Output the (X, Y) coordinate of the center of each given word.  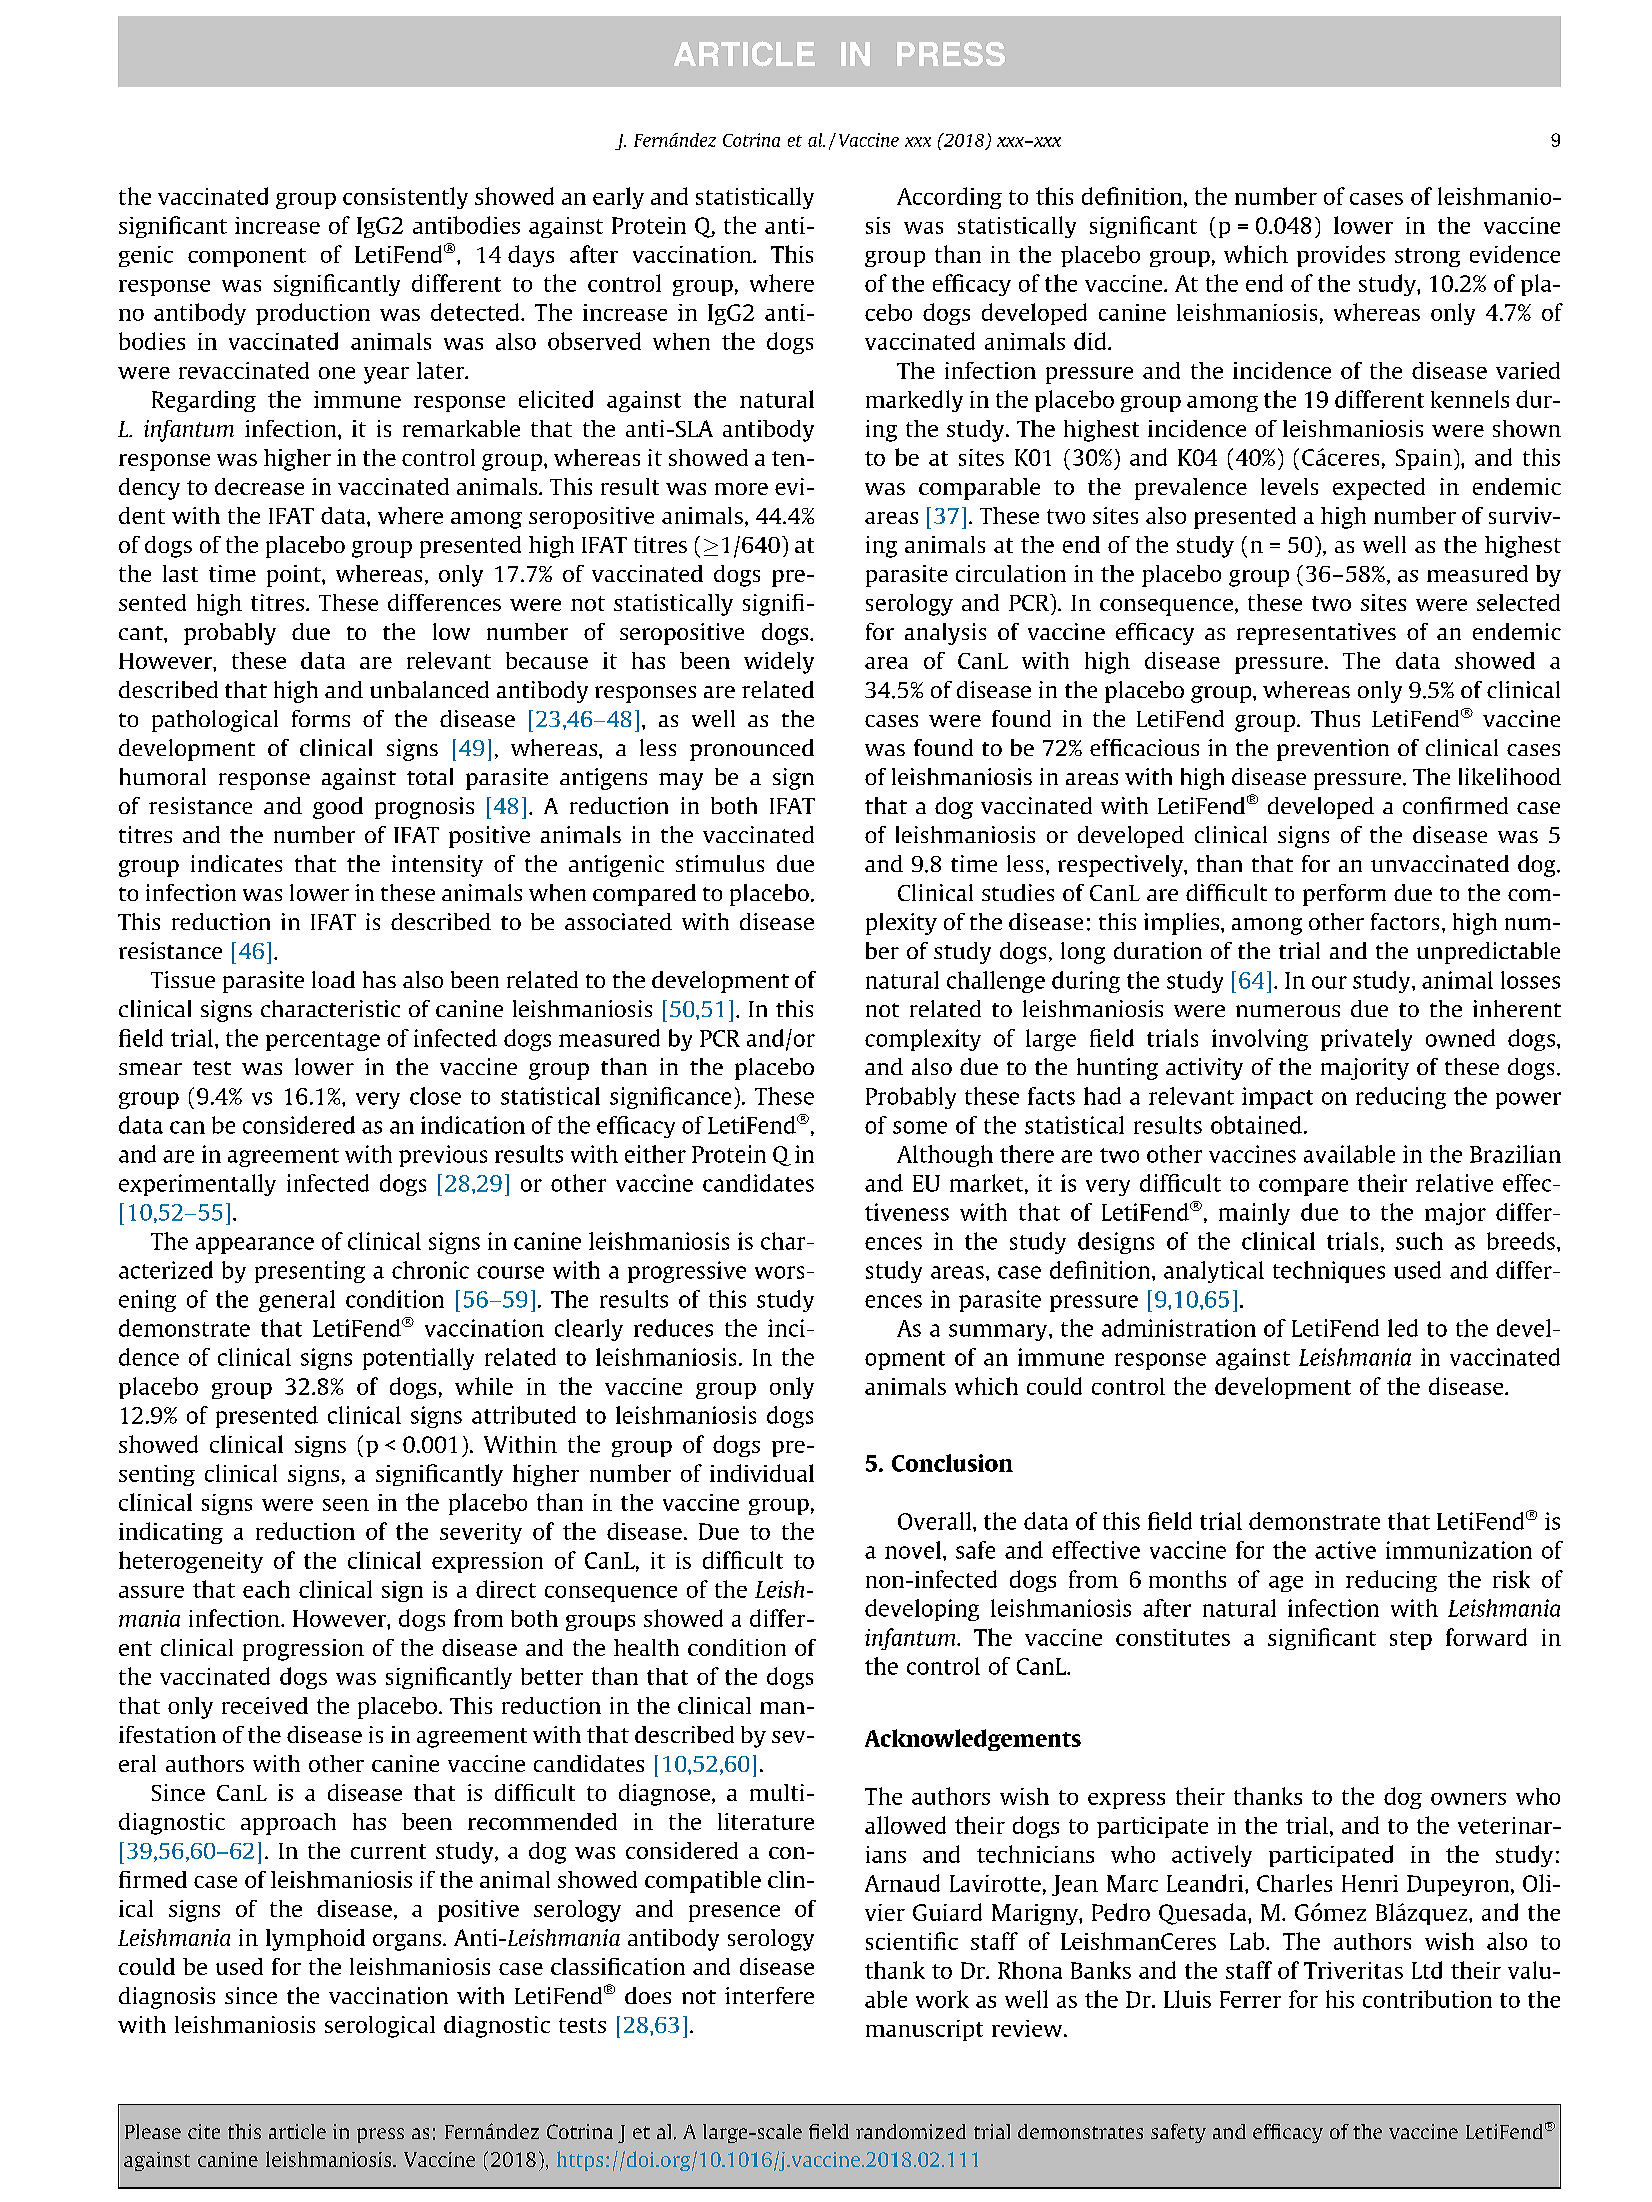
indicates (236, 863)
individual (762, 1473)
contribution (1427, 1999)
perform (1344, 895)
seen (346, 1505)
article (297, 2131)
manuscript (924, 2030)
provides (1341, 256)
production (313, 314)
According (949, 198)
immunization (1459, 1550)
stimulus (720, 863)
